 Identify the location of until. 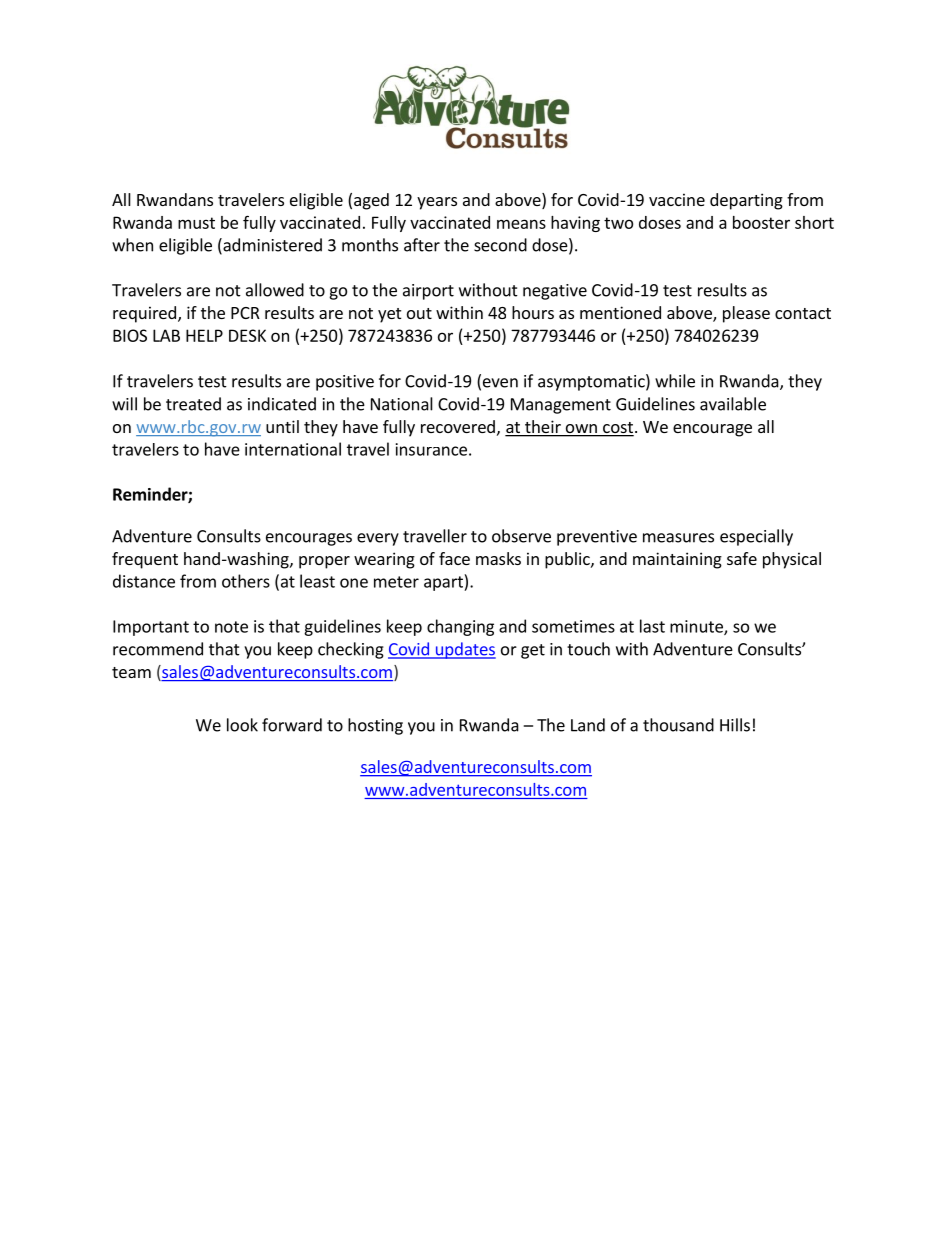
(282, 426).
